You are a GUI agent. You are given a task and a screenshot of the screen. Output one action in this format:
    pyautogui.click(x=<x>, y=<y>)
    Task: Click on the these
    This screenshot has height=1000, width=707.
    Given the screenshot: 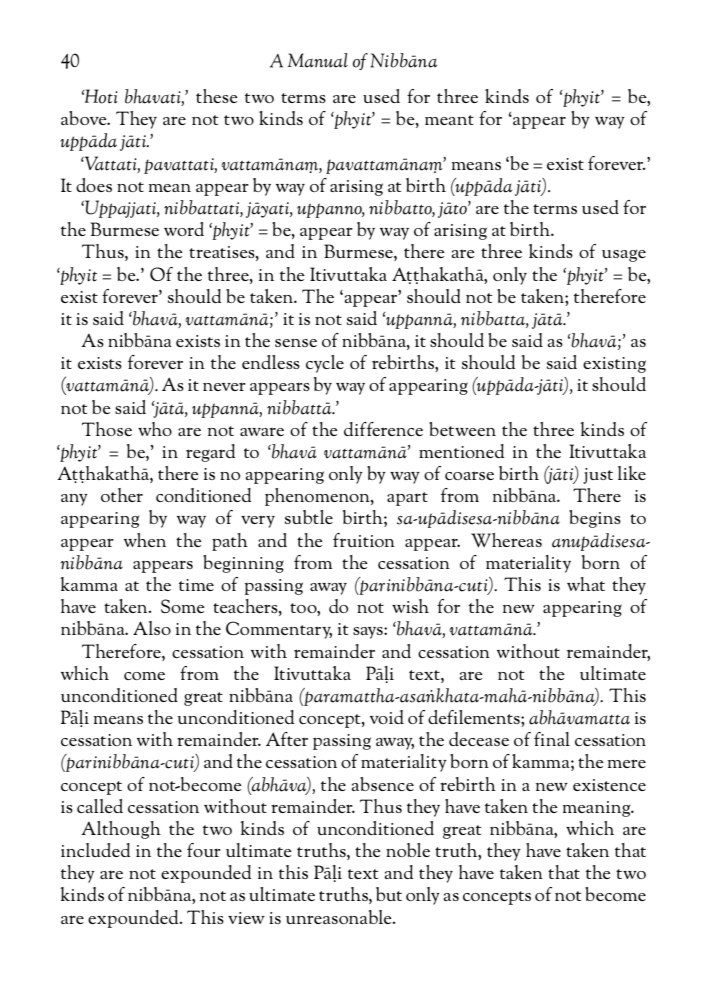 What is the action you would take?
    pyautogui.click(x=217, y=96)
